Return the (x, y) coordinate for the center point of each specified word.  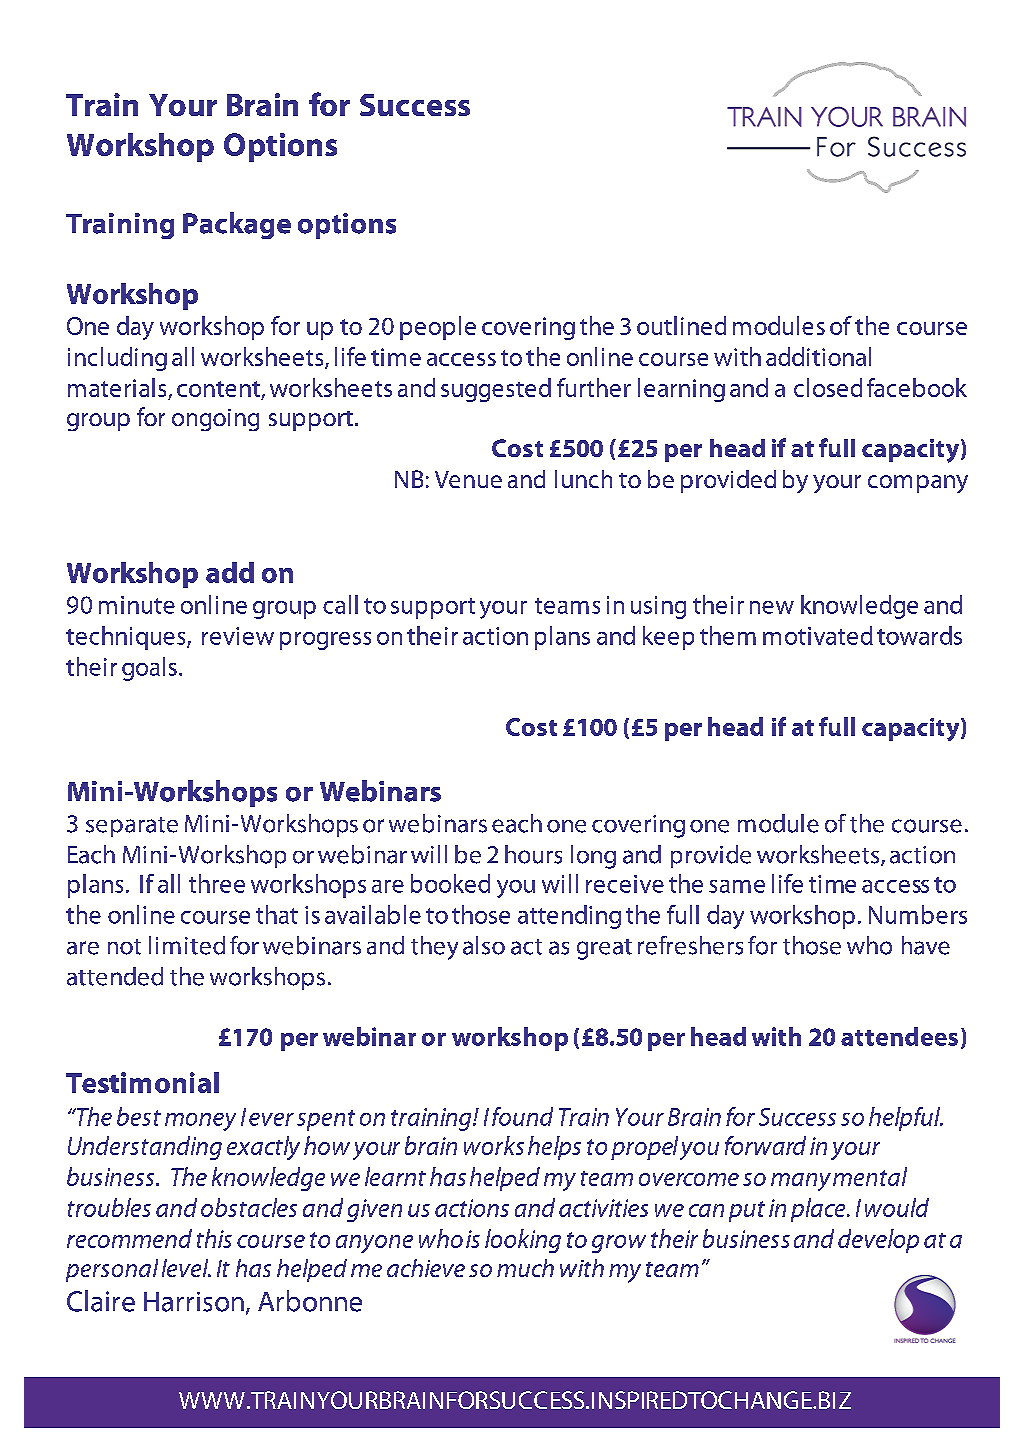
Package (237, 225)
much (525, 1268)
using (658, 607)
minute (137, 605)
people (438, 328)
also (484, 945)
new (772, 607)
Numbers (918, 914)
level (186, 1268)
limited (187, 945)
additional (818, 356)
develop (878, 1241)
